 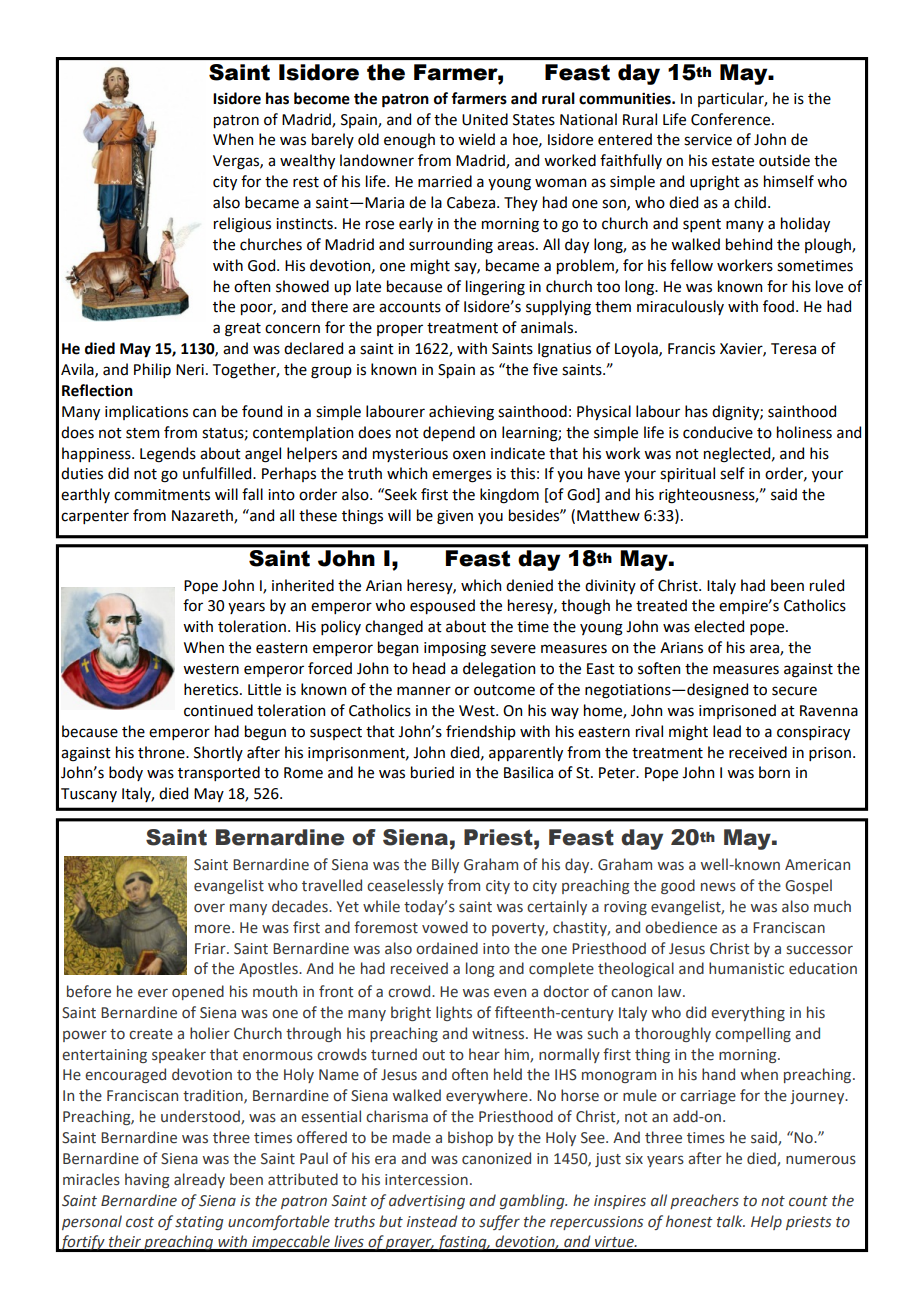 What do you see at coordinates (794, 691) in the screenshot?
I see `secure` at bounding box center [794, 691].
